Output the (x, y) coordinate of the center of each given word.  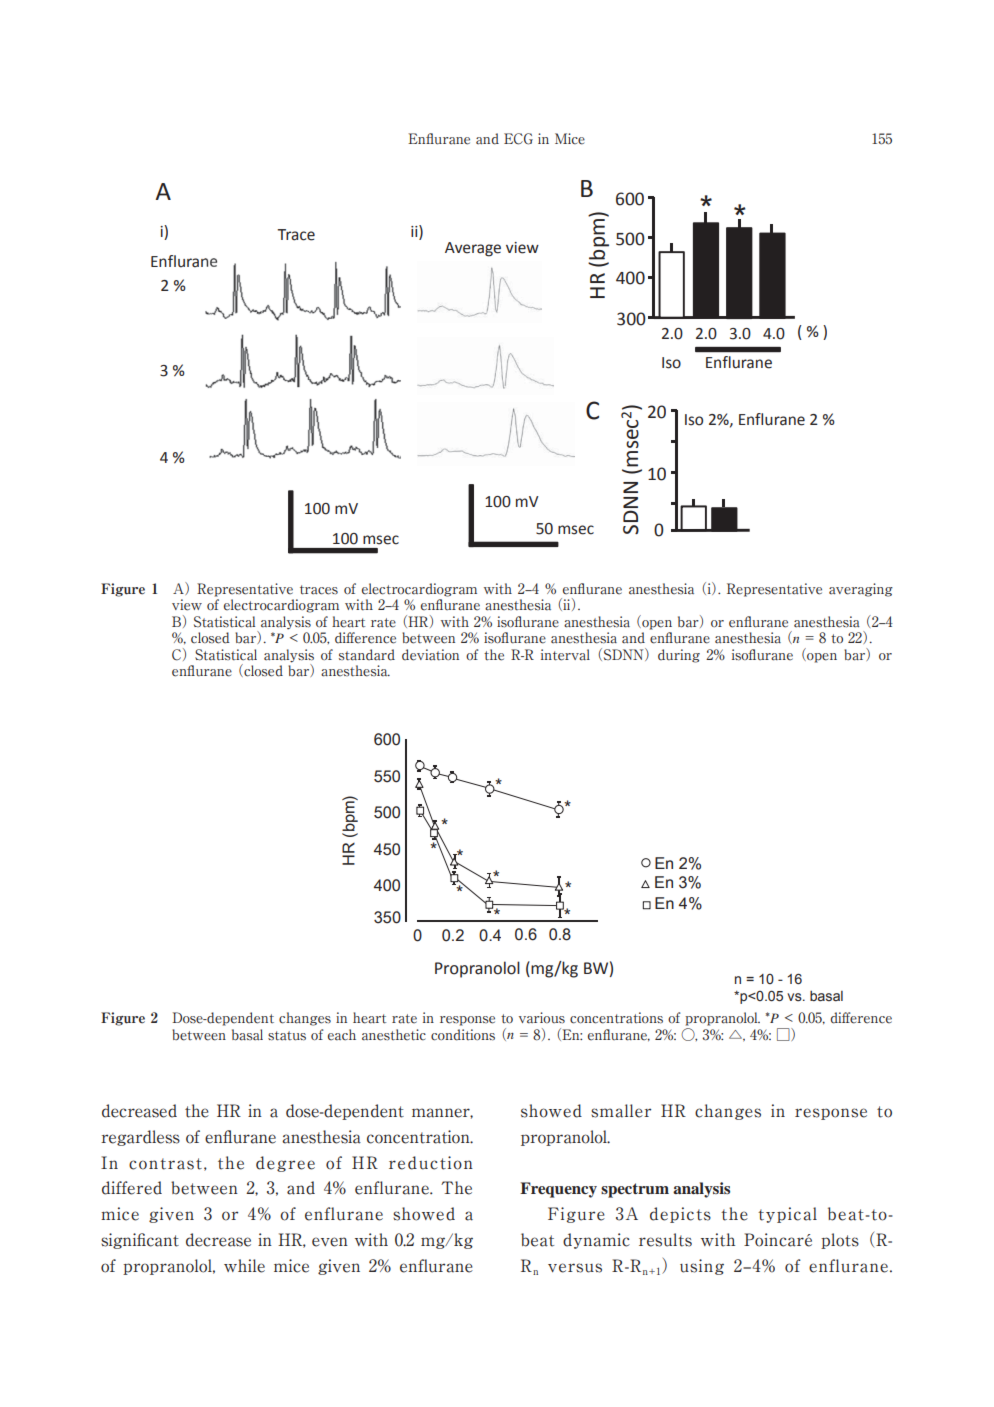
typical (787, 1215)
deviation (430, 655)
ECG (518, 139)
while (244, 1266)
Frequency (558, 1190)
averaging (861, 590)
